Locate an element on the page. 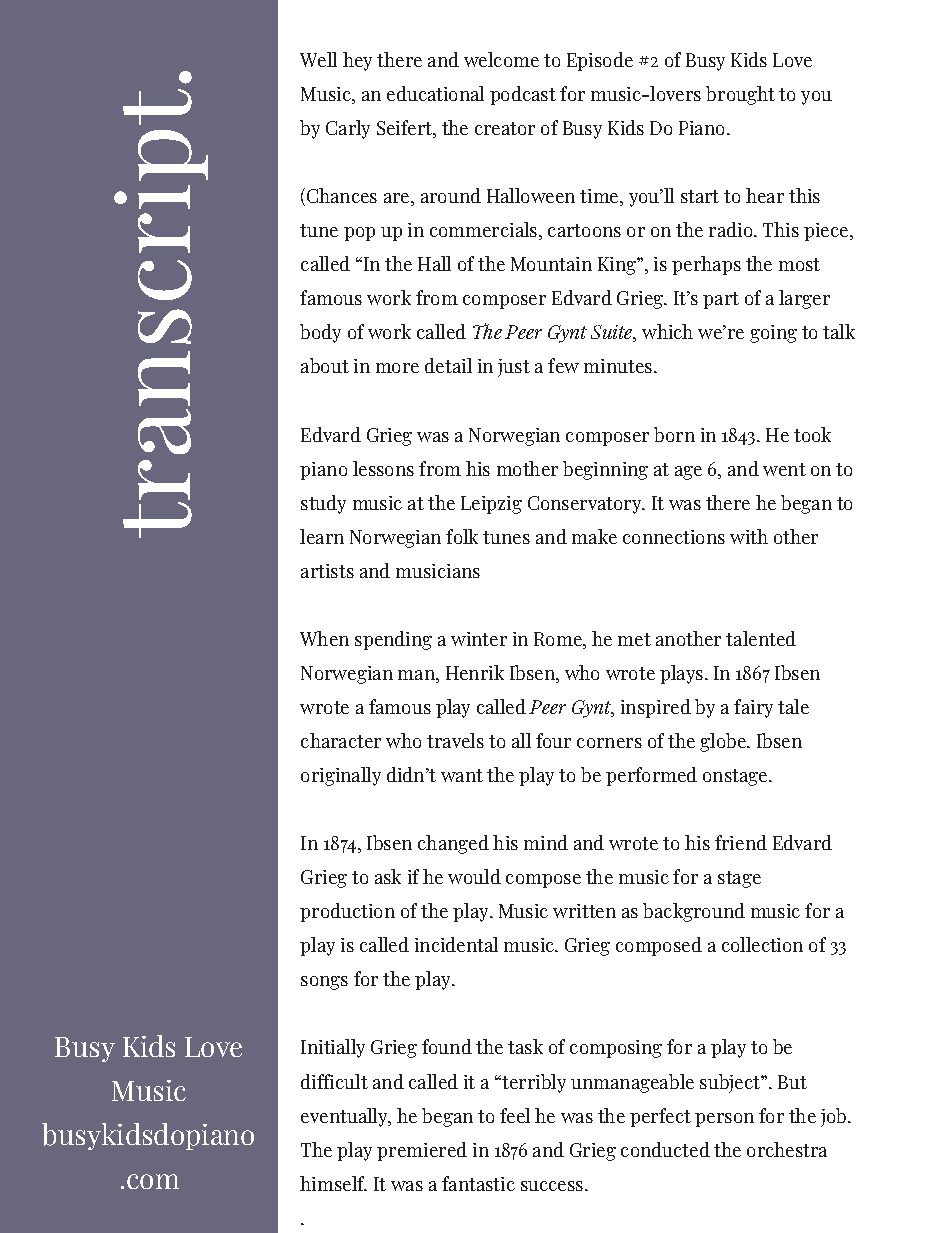  hey is located at coordinates (357, 61).
